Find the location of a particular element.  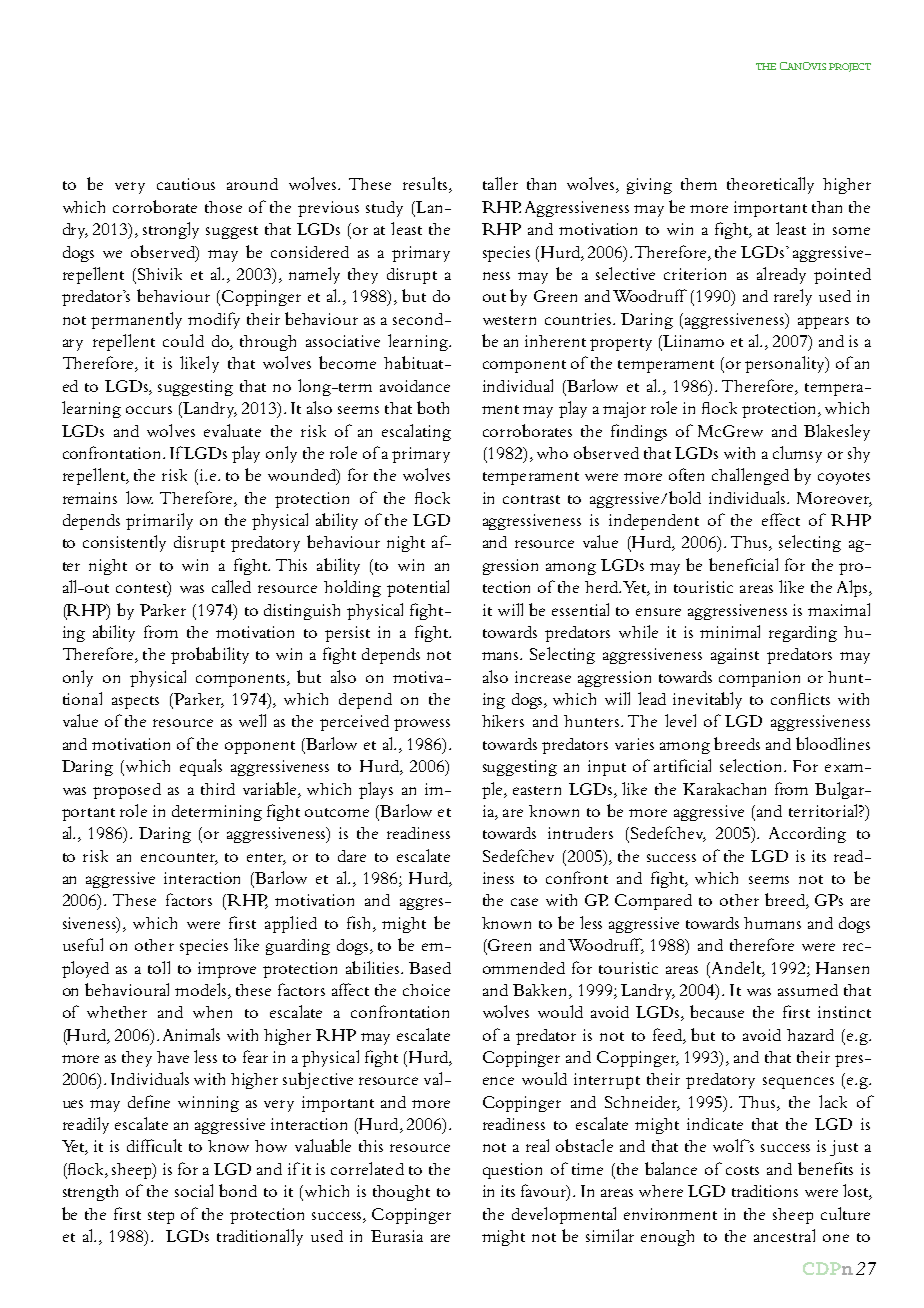

primarily is located at coordinates (159, 521).
